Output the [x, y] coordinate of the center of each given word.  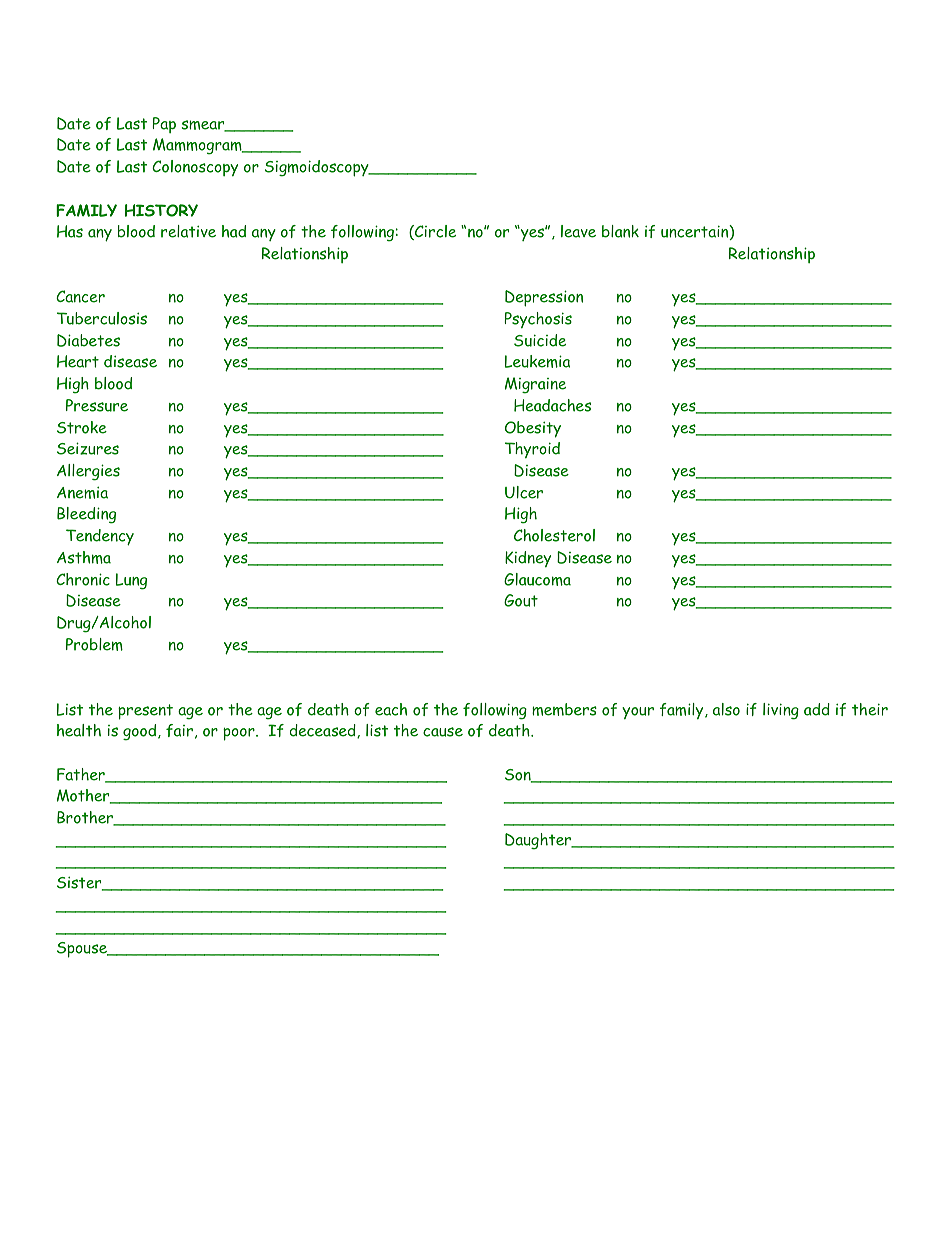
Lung [131, 581]
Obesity [533, 429]
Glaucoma [537, 579]
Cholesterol [554, 535]
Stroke [82, 427]
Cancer [80, 296]
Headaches [552, 405]
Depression [544, 298]
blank [620, 231]
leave [578, 231]
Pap [164, 125]
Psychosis [538, 320]
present [145, 712]
